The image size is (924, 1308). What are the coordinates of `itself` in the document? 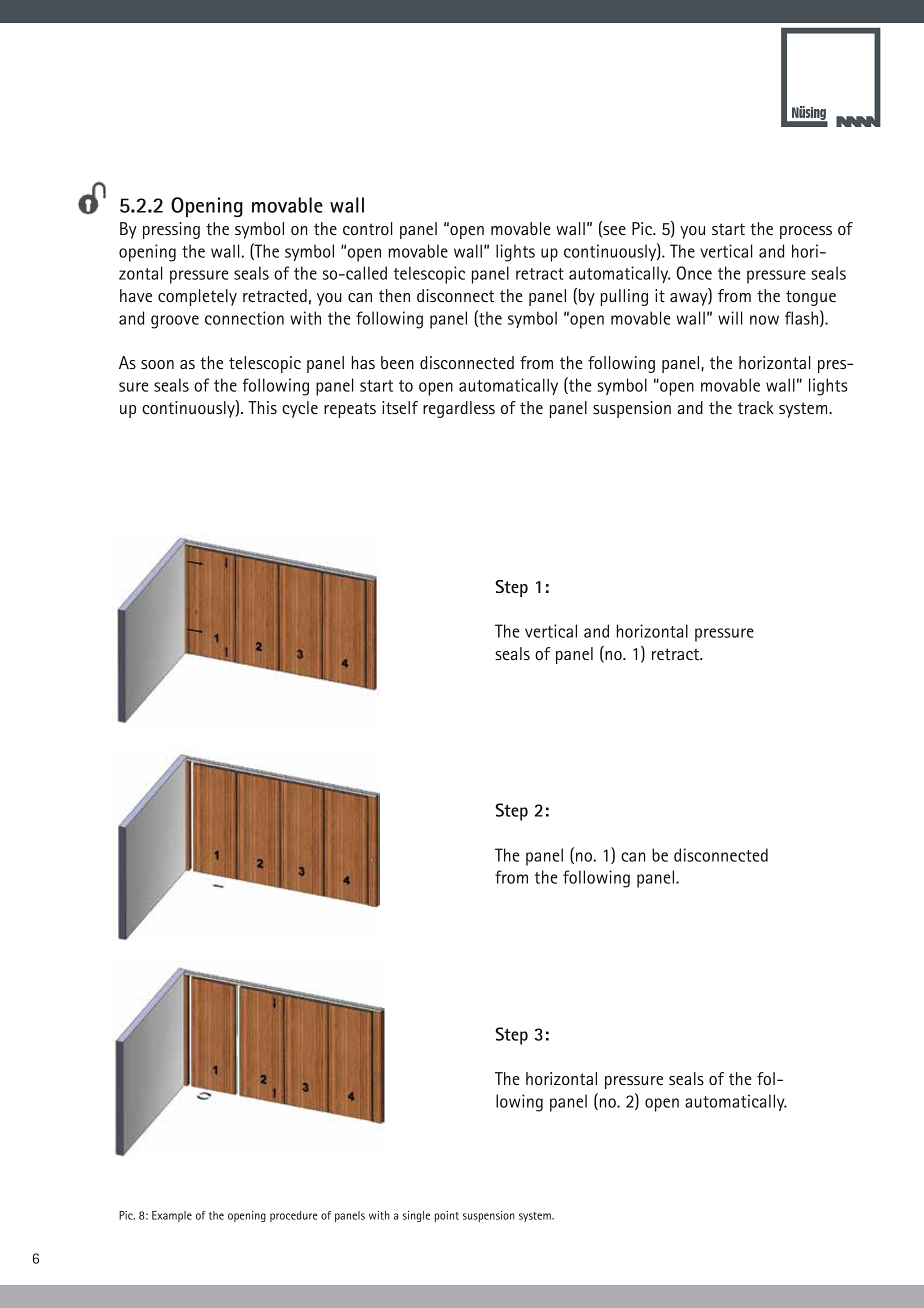 It's located at (400, 407).
